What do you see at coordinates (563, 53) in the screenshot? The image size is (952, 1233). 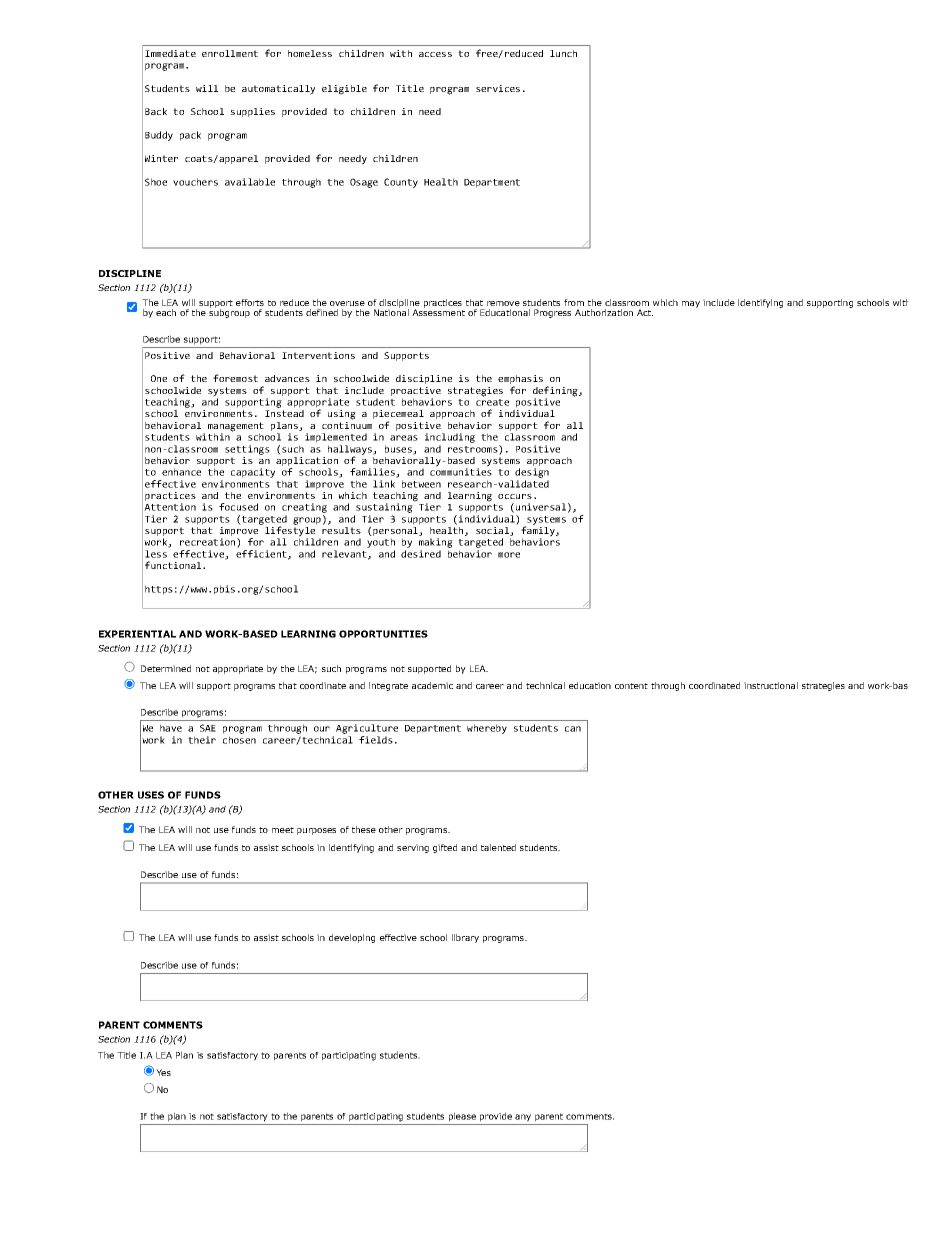 I see `lunch` at bounding box center [563, 53].
